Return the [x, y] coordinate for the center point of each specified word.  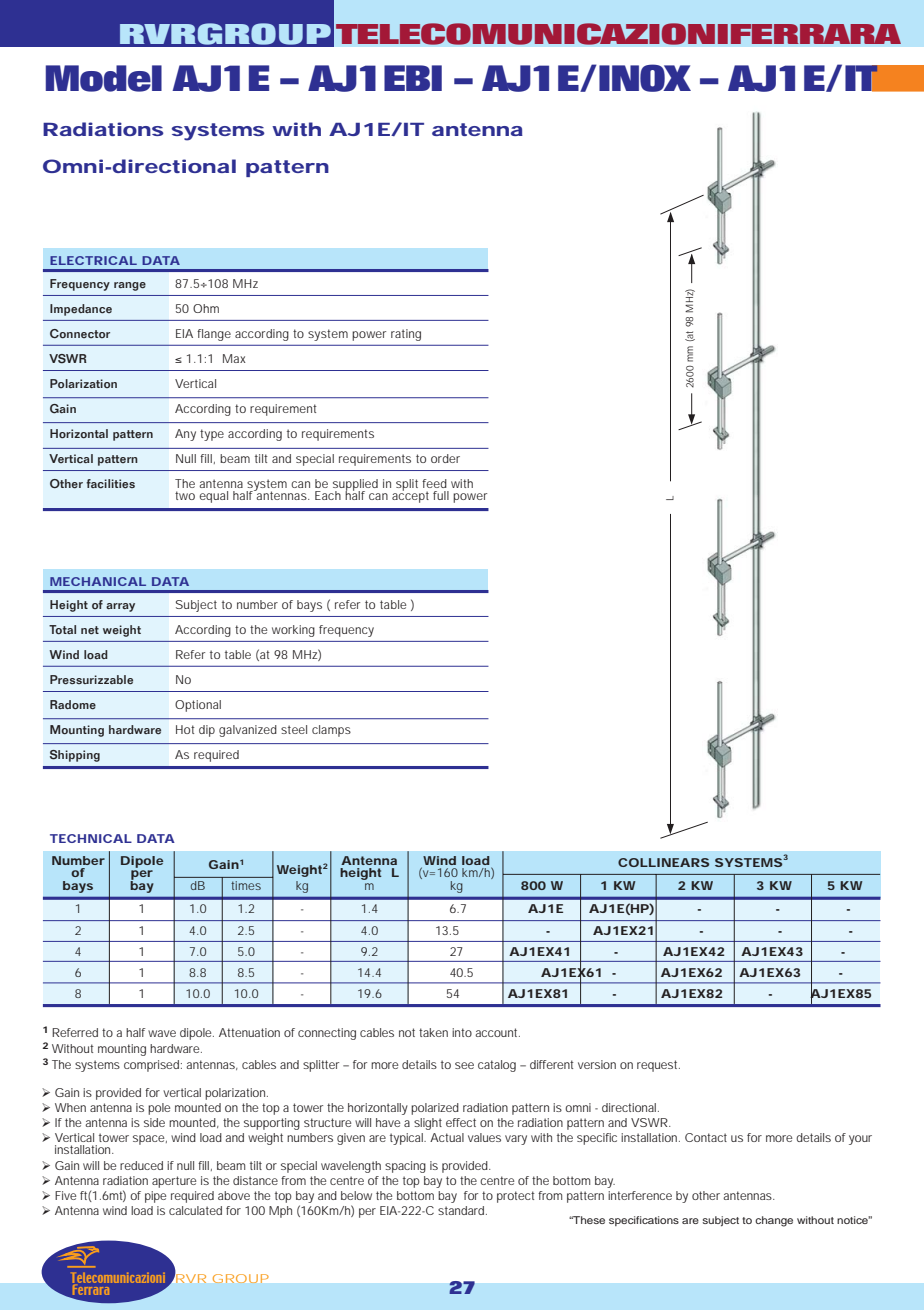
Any [185, 435]
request [658, 1066]
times [246, 885]
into [462, 1032]
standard [462, 1210]
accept [410, 496]
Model [104, 78]
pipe [155, 1197]
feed [434, 483]
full [441, 495]
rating [406, 335]
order [445, 458]
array [120, 607]
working [293, 631]
